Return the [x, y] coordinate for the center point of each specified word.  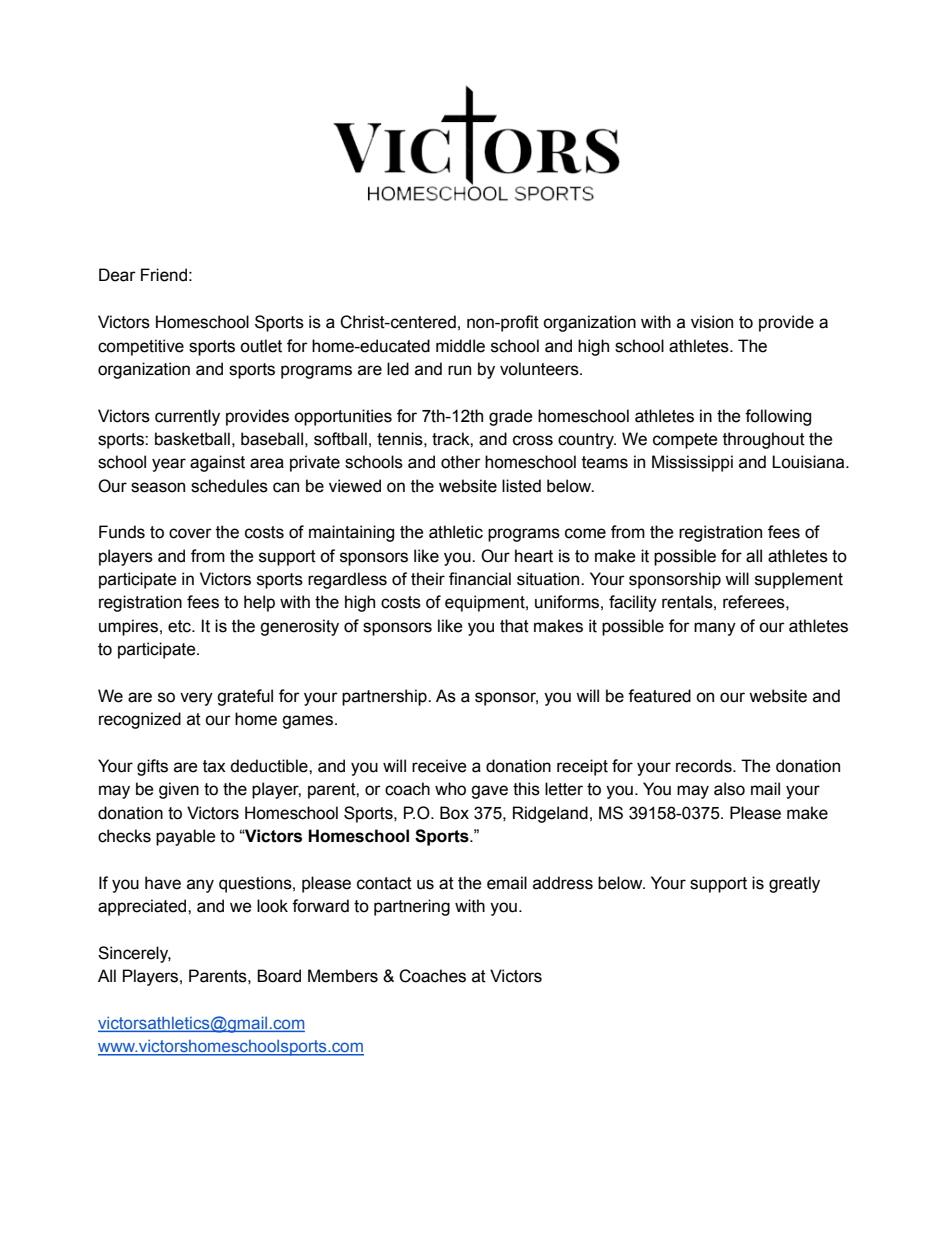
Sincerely [134, 954]
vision [712, 322]
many [715, 629]
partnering [412, 907]
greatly [794, 884]
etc [180, 626]
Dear [117, 275]
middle [460, 346]
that [514, 626]
